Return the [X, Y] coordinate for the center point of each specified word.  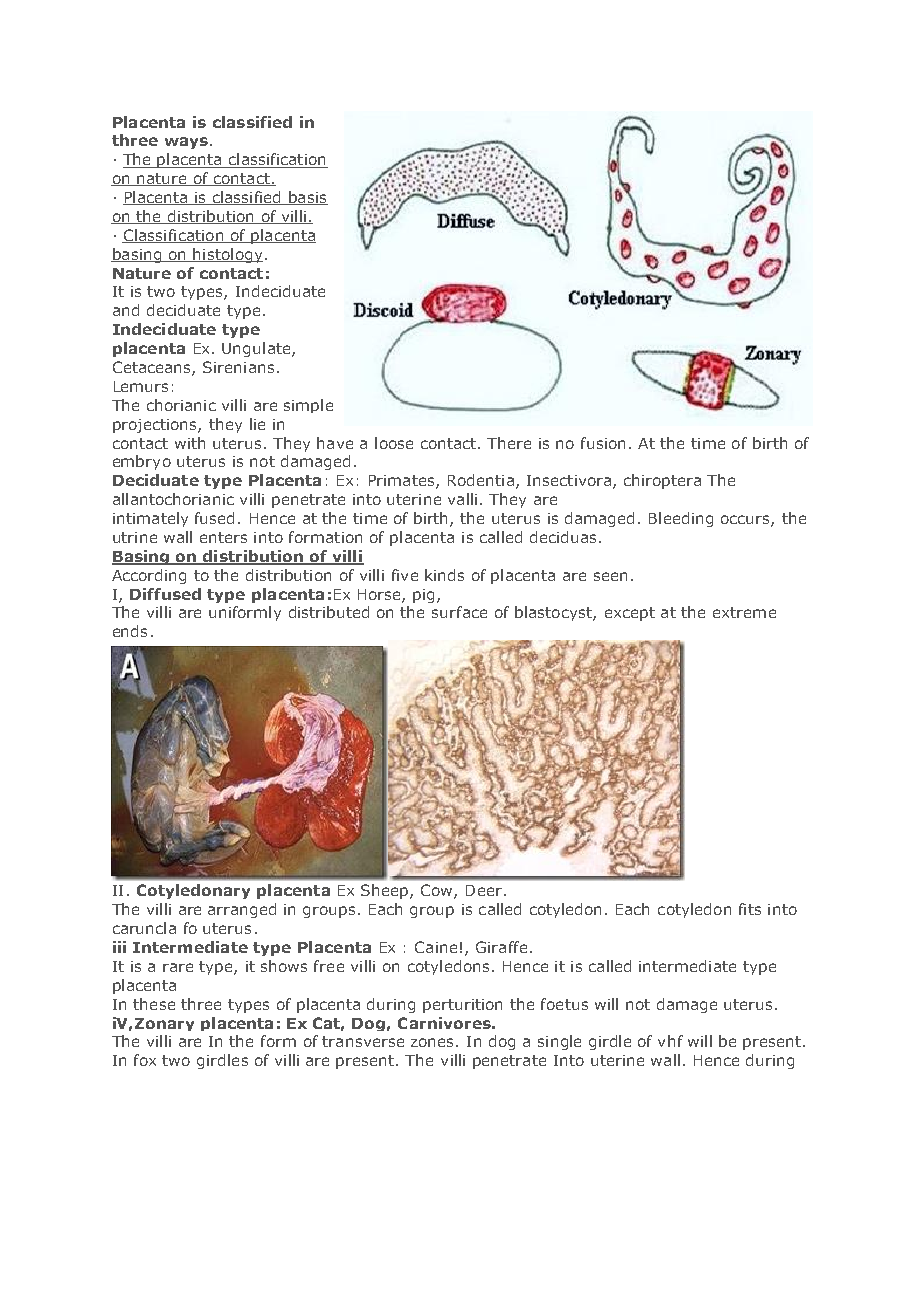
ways [186, 143]
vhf [670, 1041]
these [154, 1004]
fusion [603, 443]
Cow [438, 891]
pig [423, 596]
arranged [242, 910]
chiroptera [662, 481]
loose [394, 443]
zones [434, 1042]
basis [307, 198]
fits [750, 909]
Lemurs [141, 386]
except [630, 614]
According [149, 576]
